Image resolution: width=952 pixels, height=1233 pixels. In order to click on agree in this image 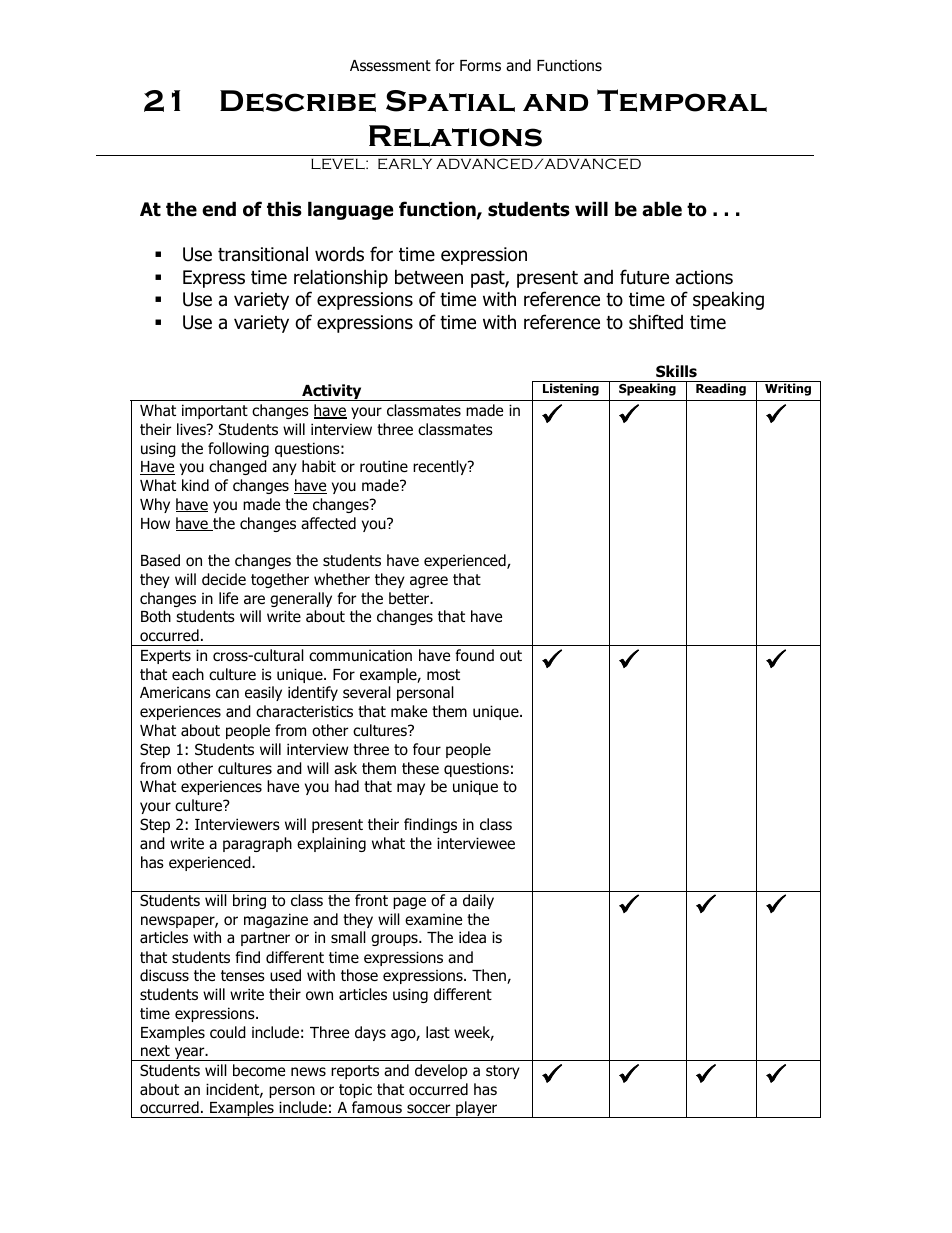, I will do `click(429, 582)`.
